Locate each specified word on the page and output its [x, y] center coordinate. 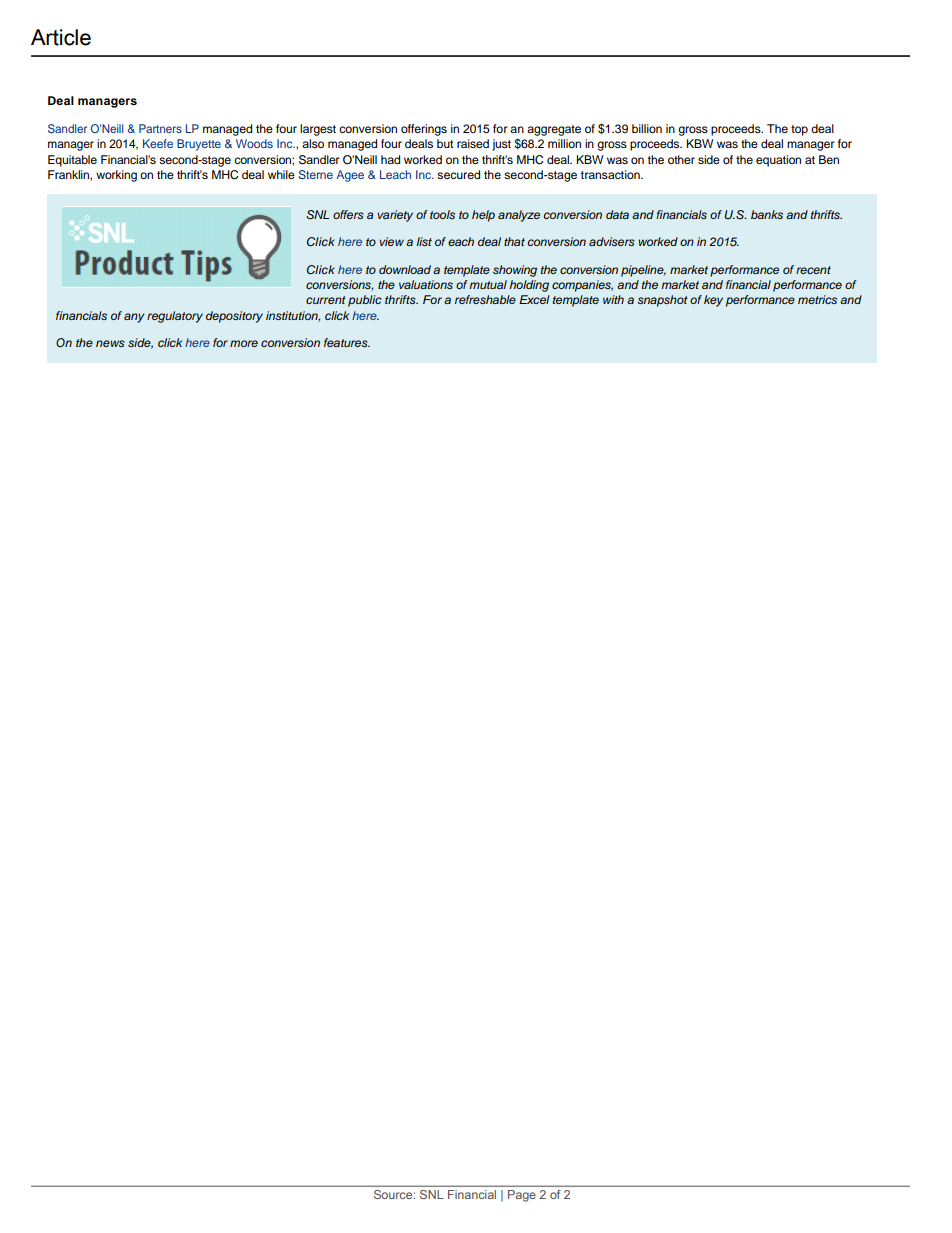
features [347, 342]
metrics [817, 299]
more [244, 343]
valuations [426, 284]
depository [234, 317]
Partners [160, 128]
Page [522, 1196]
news [110, 343]
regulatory [175, 317]
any [134, 318]
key [713, 301]
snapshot [662, 301]
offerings [424, 130]
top [799, 130]
